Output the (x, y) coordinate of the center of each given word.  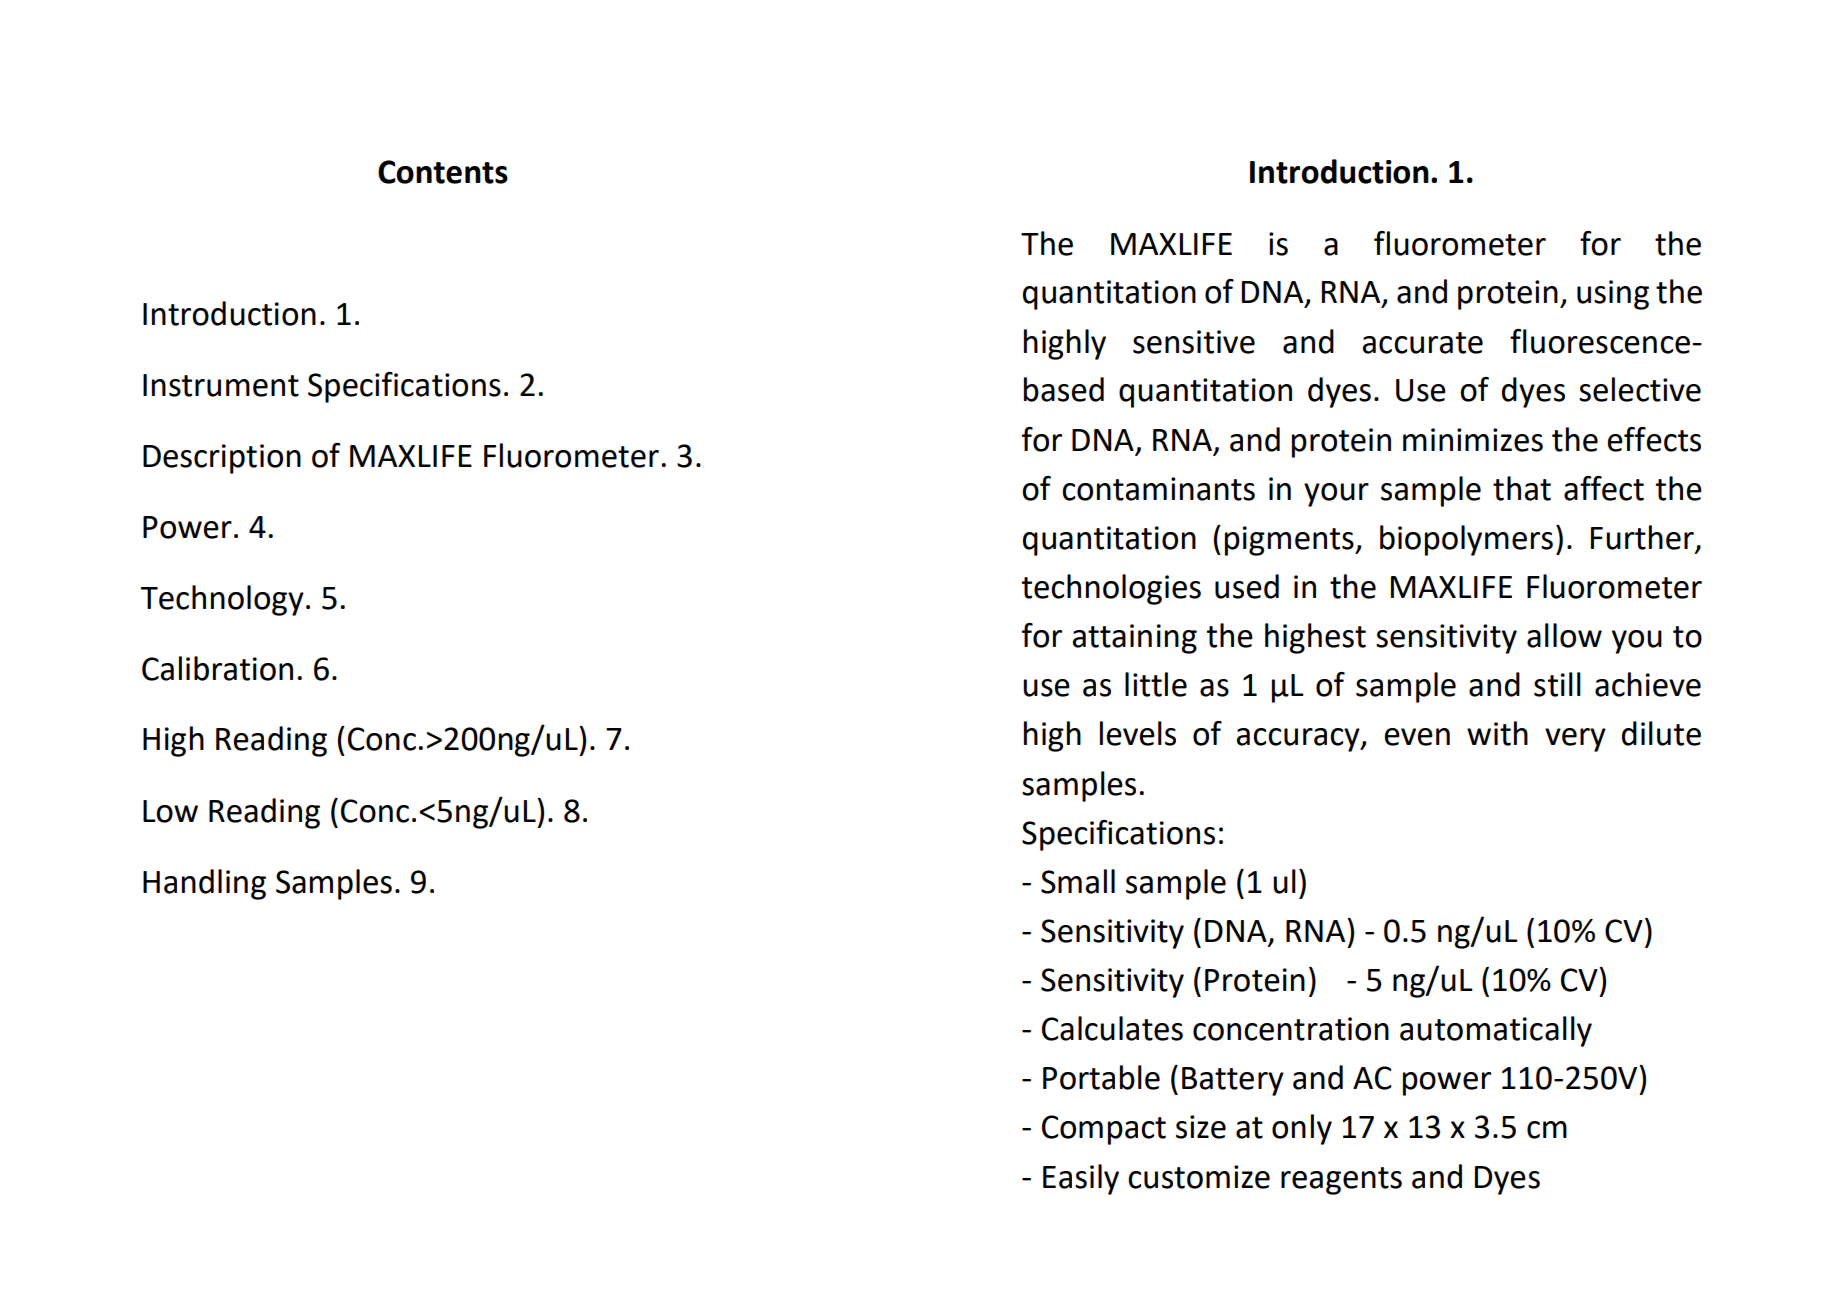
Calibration (217, 668)
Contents (443, 172)
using (1613, 295)
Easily (1081, 1179)
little (1156, 684)
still (1557, 684)
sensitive (1194, 342)
